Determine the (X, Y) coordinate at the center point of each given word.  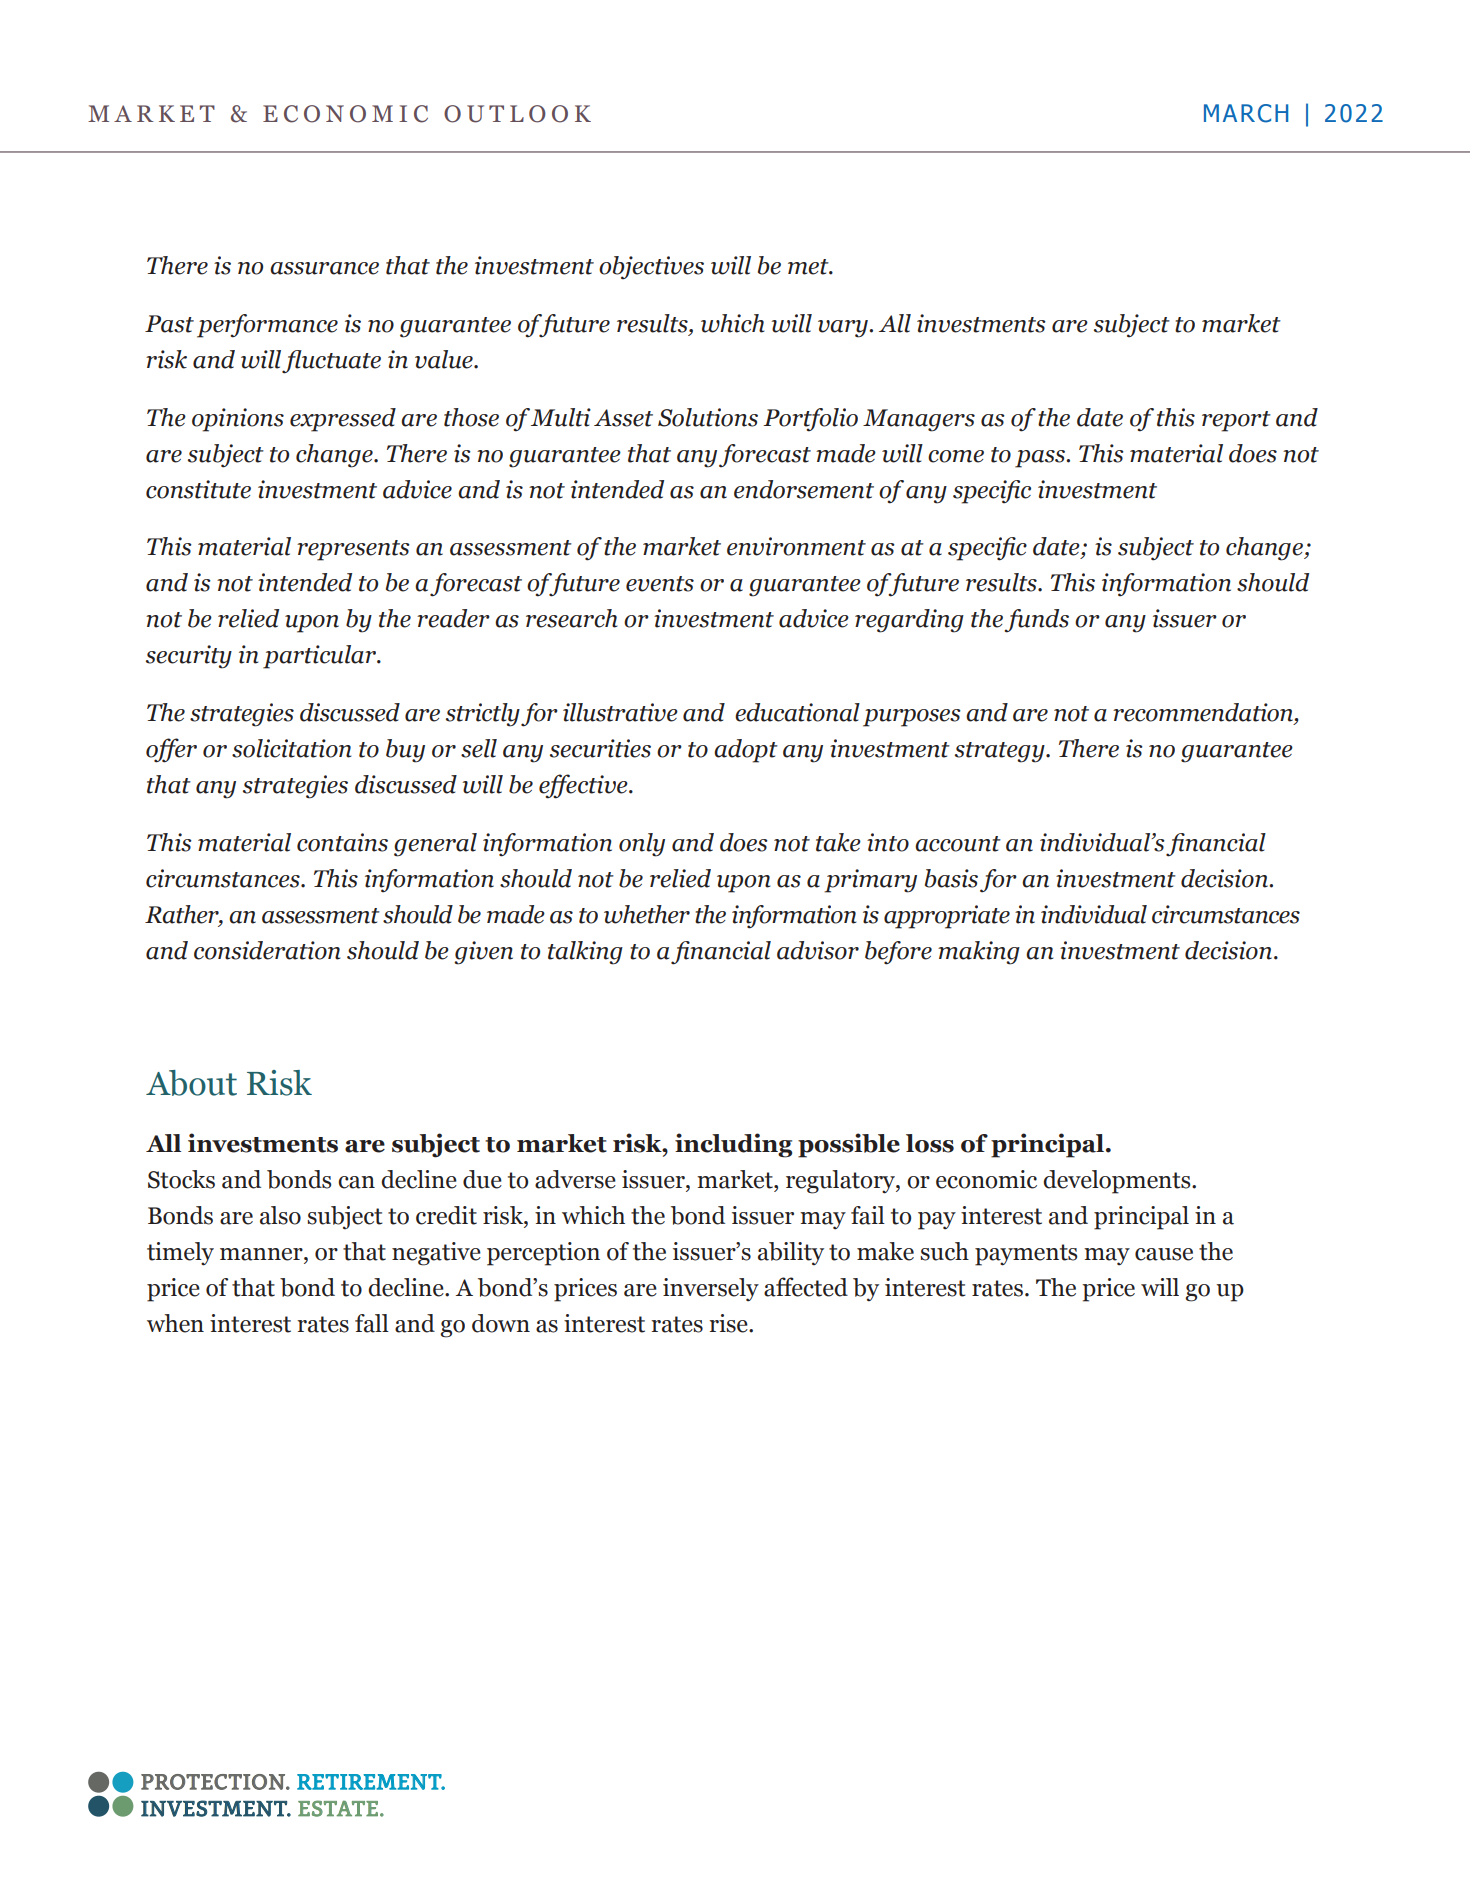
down (501, 1323)
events (660, 584)
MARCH (1246, 113)
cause (1164, 1254)
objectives (651, 268)
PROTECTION (214, 1782)
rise (729, 1323)
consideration (267, 950)
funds (1036, 621)
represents (353, 550)
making (979, 953)
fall (372, 1323)
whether (647, 914)
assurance (324, 268)
